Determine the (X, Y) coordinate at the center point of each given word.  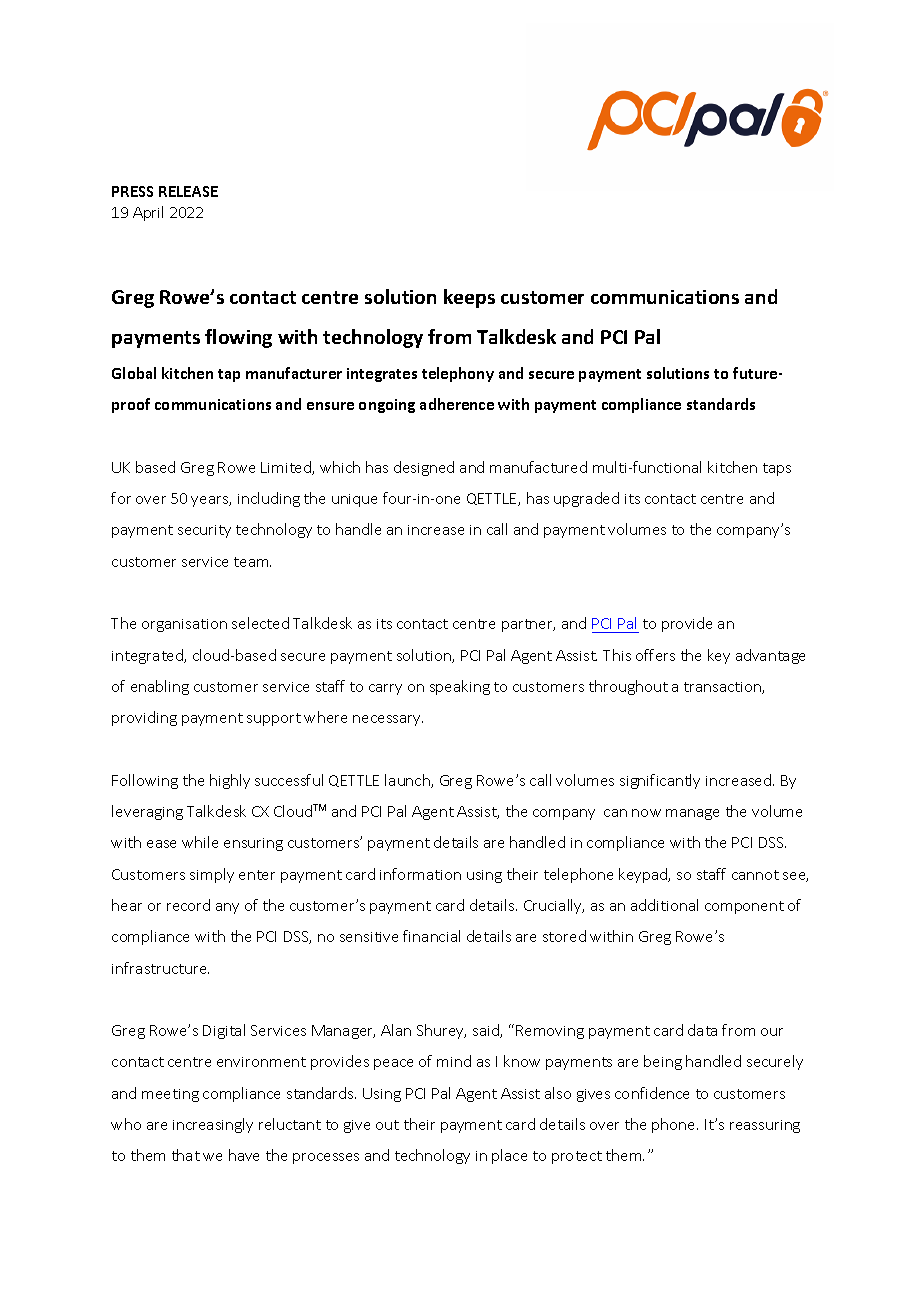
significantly (660, 781)
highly (230, 781)
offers (655, 655)
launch (408, 781)
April (148, 213)
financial (431, 936)
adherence (457, 404)
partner (528, 625)
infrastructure (160, 968)
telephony (458, 374)
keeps (469, 298)
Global (134, 373)
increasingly (213, 1125)
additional (664, 905)
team (252, 562)
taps (777, 469)
